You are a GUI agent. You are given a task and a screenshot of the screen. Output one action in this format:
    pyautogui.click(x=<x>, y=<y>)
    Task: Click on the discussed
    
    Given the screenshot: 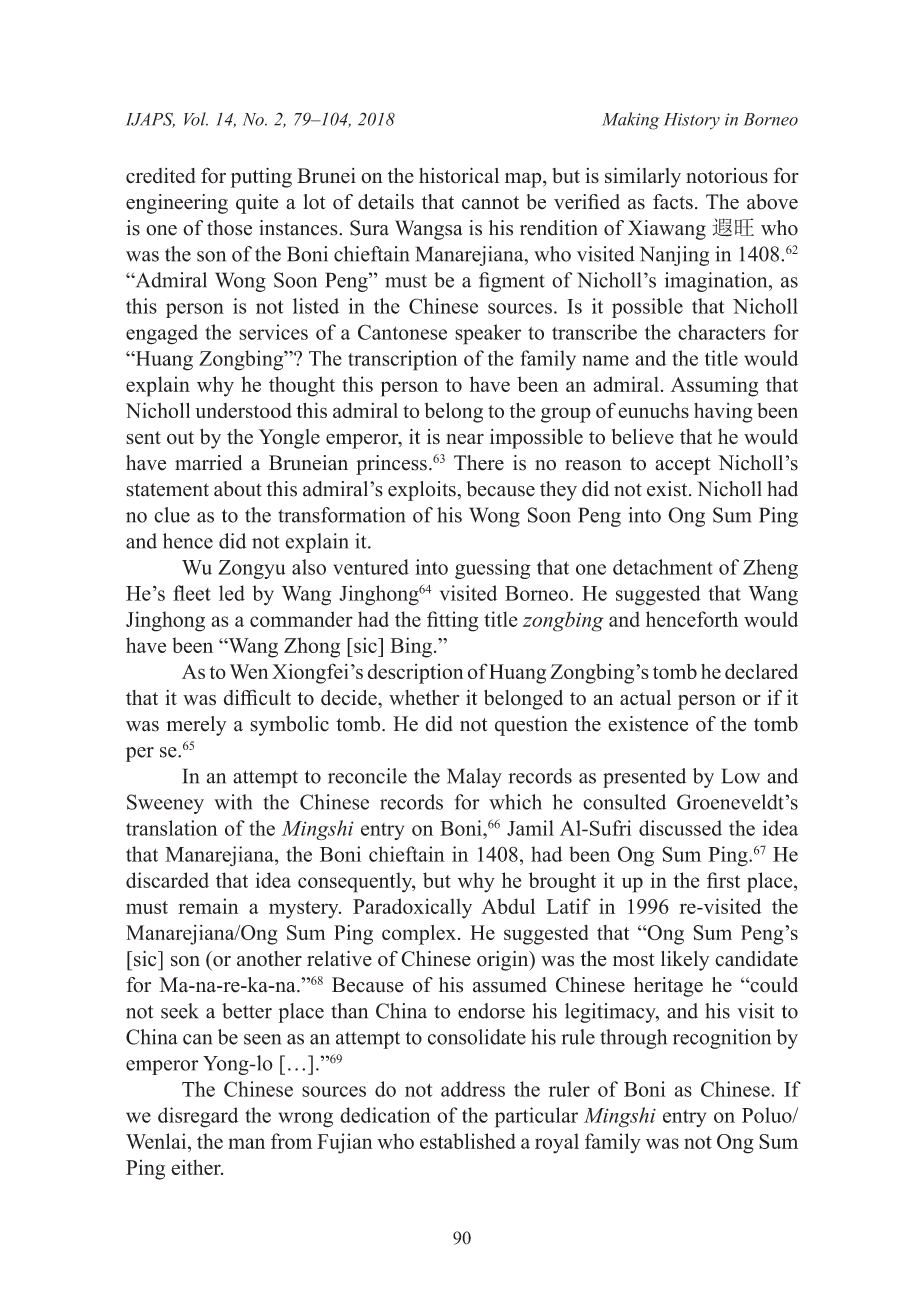 What is the action you would take?
    pyautogui.click(x=680, y=828)
